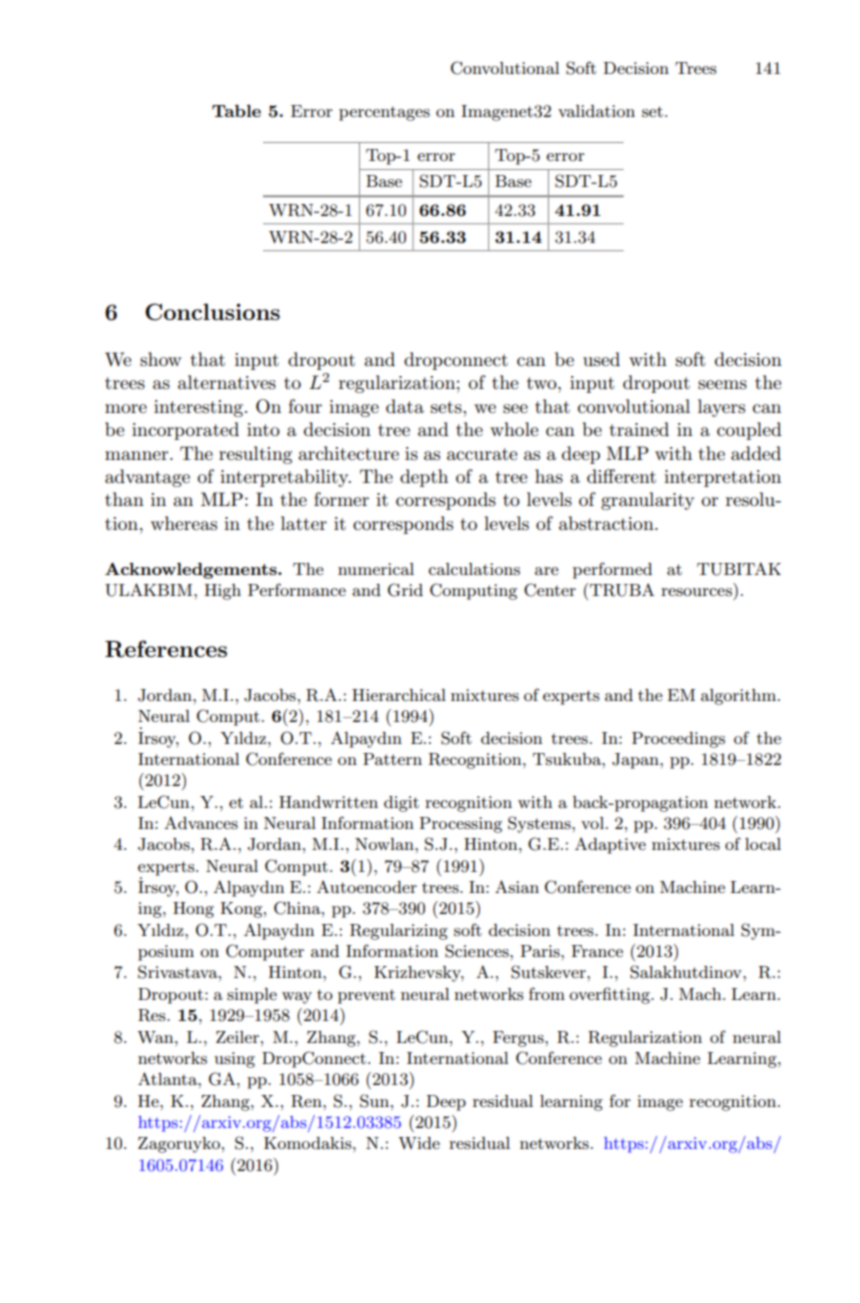 Image resolution: width=860 pixels, height=1303 pixels. Describe the element at coordinates (696, 592) in the screenshot. I see `resources` at that location.
